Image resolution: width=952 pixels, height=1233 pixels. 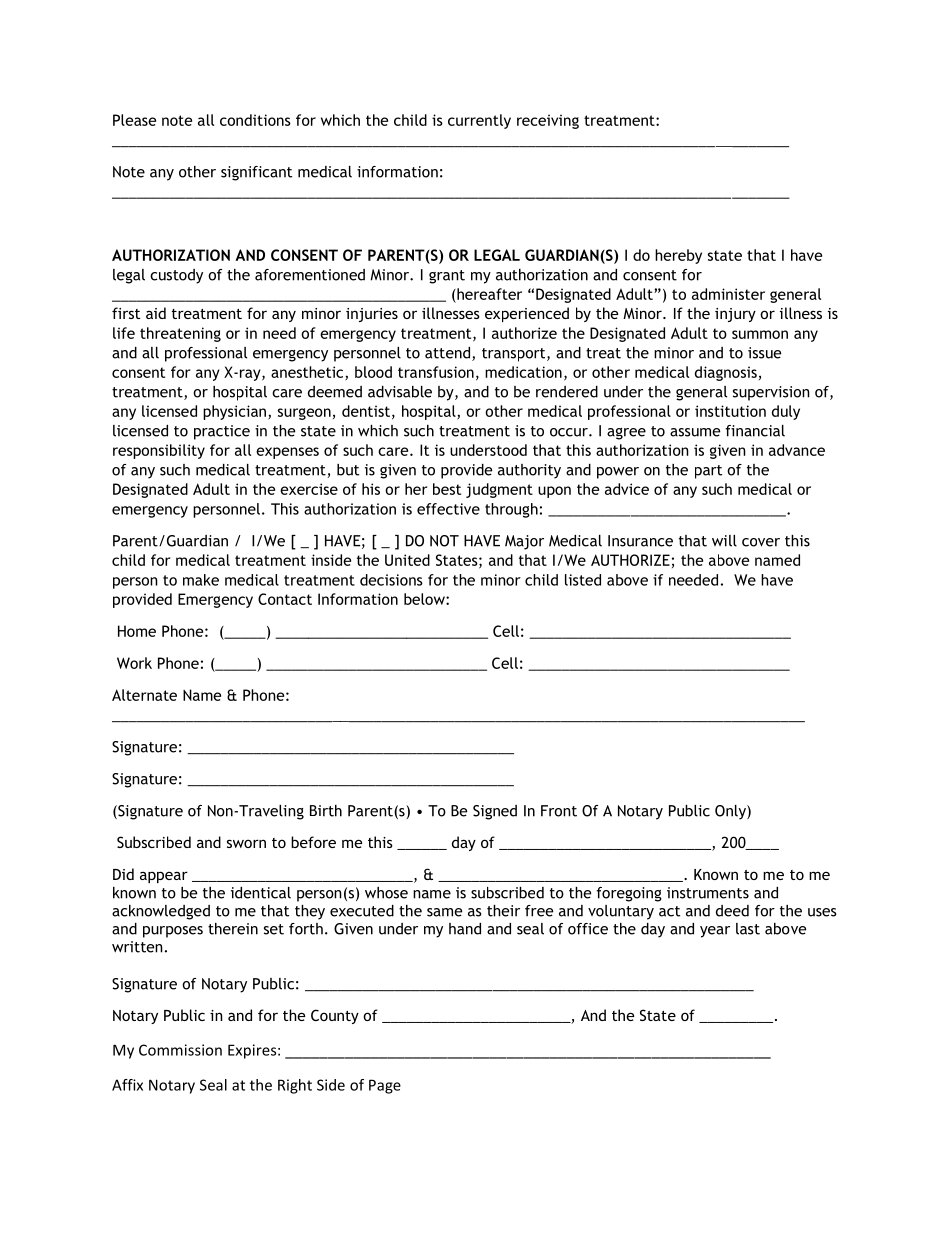 What do you see at coordinates (726, 373) in the image?
I see `diagnosis` at bounding box center [726, 373].
